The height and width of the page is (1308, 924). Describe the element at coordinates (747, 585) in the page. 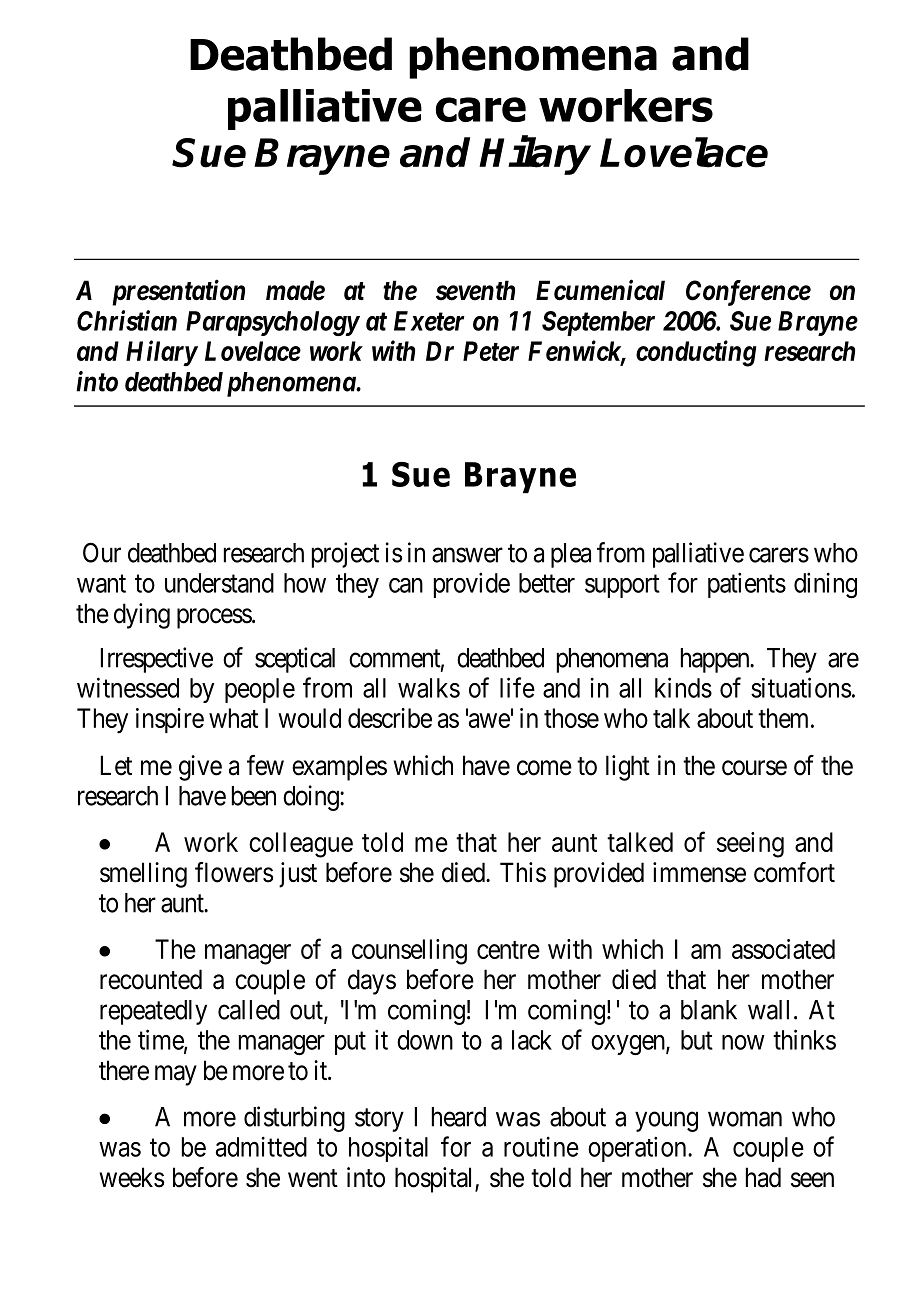

I see `patients` at that location.
